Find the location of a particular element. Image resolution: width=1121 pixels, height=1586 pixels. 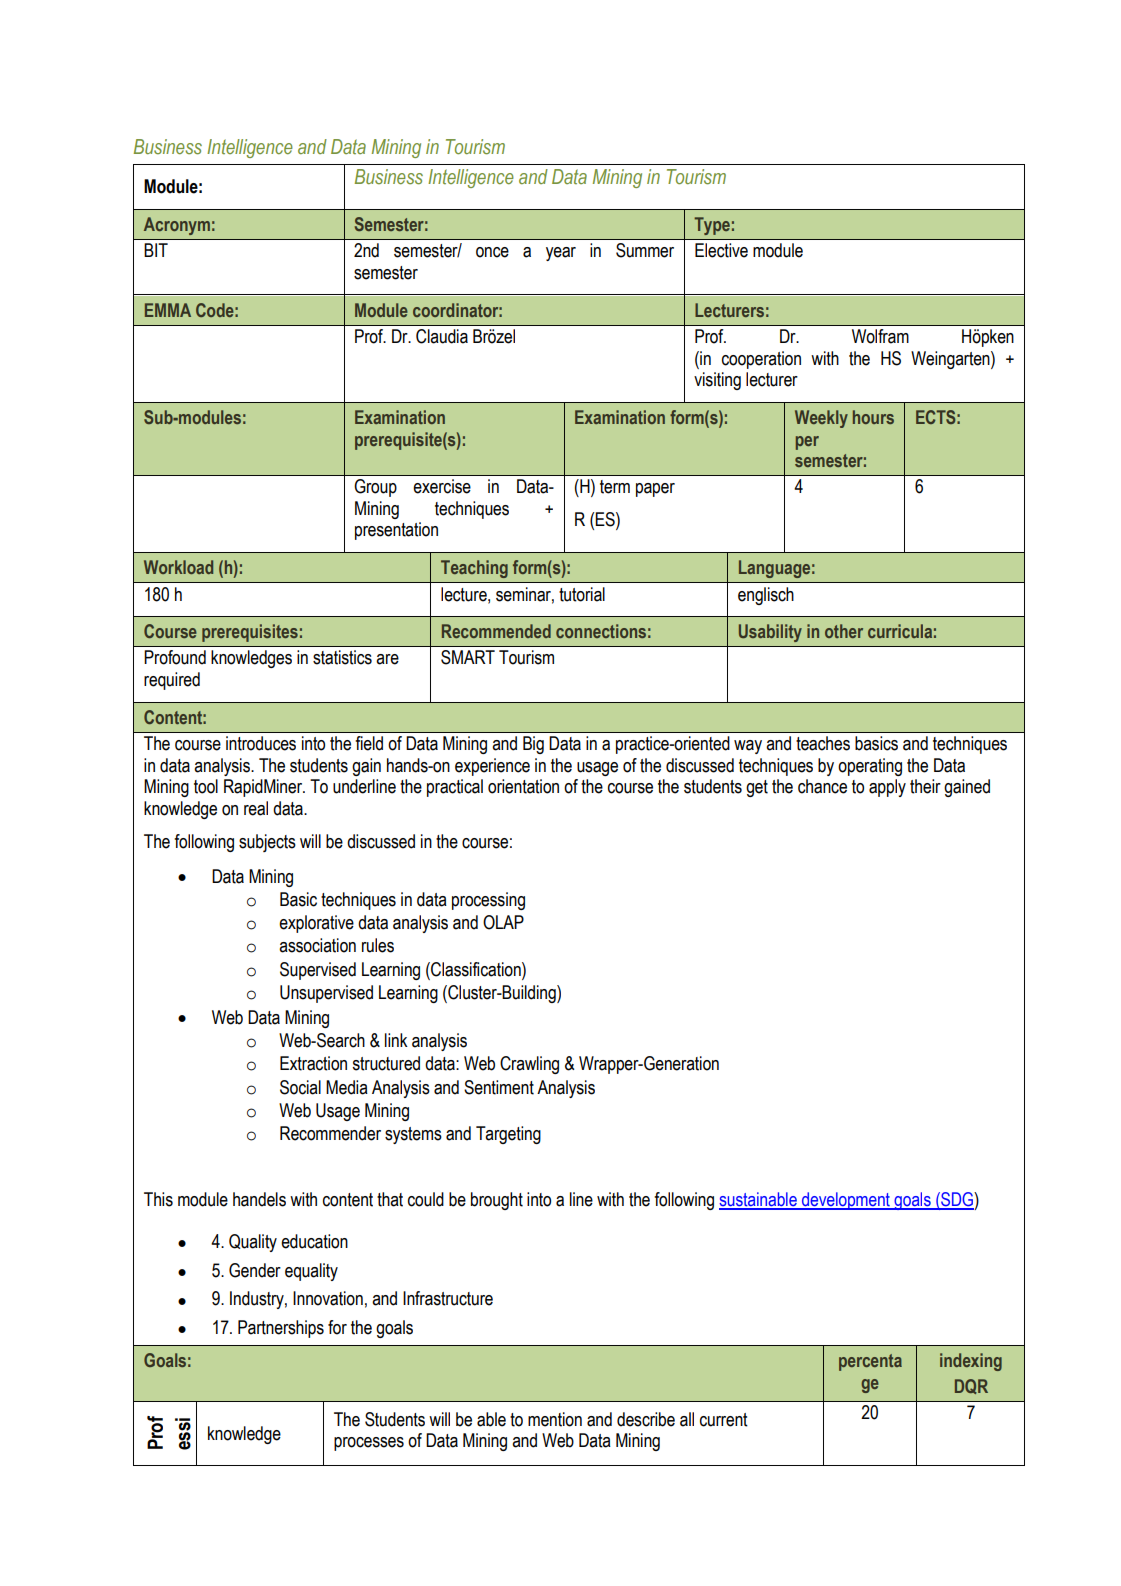

tutorial is located at coordinates (582, 594).
